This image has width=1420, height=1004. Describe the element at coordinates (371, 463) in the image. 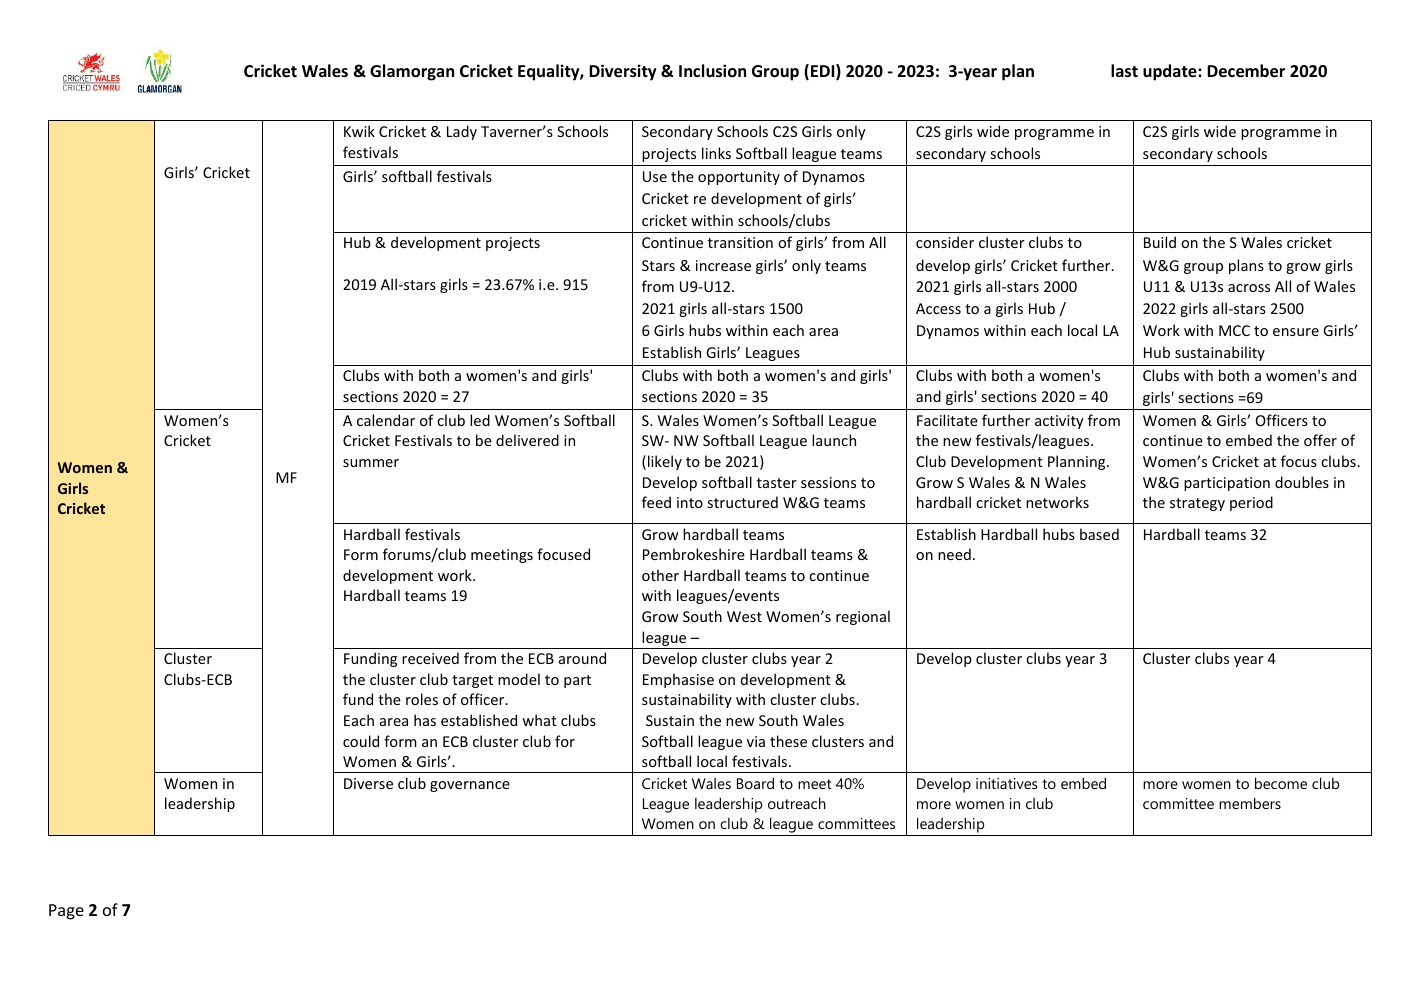

I see `summer` at that location.
